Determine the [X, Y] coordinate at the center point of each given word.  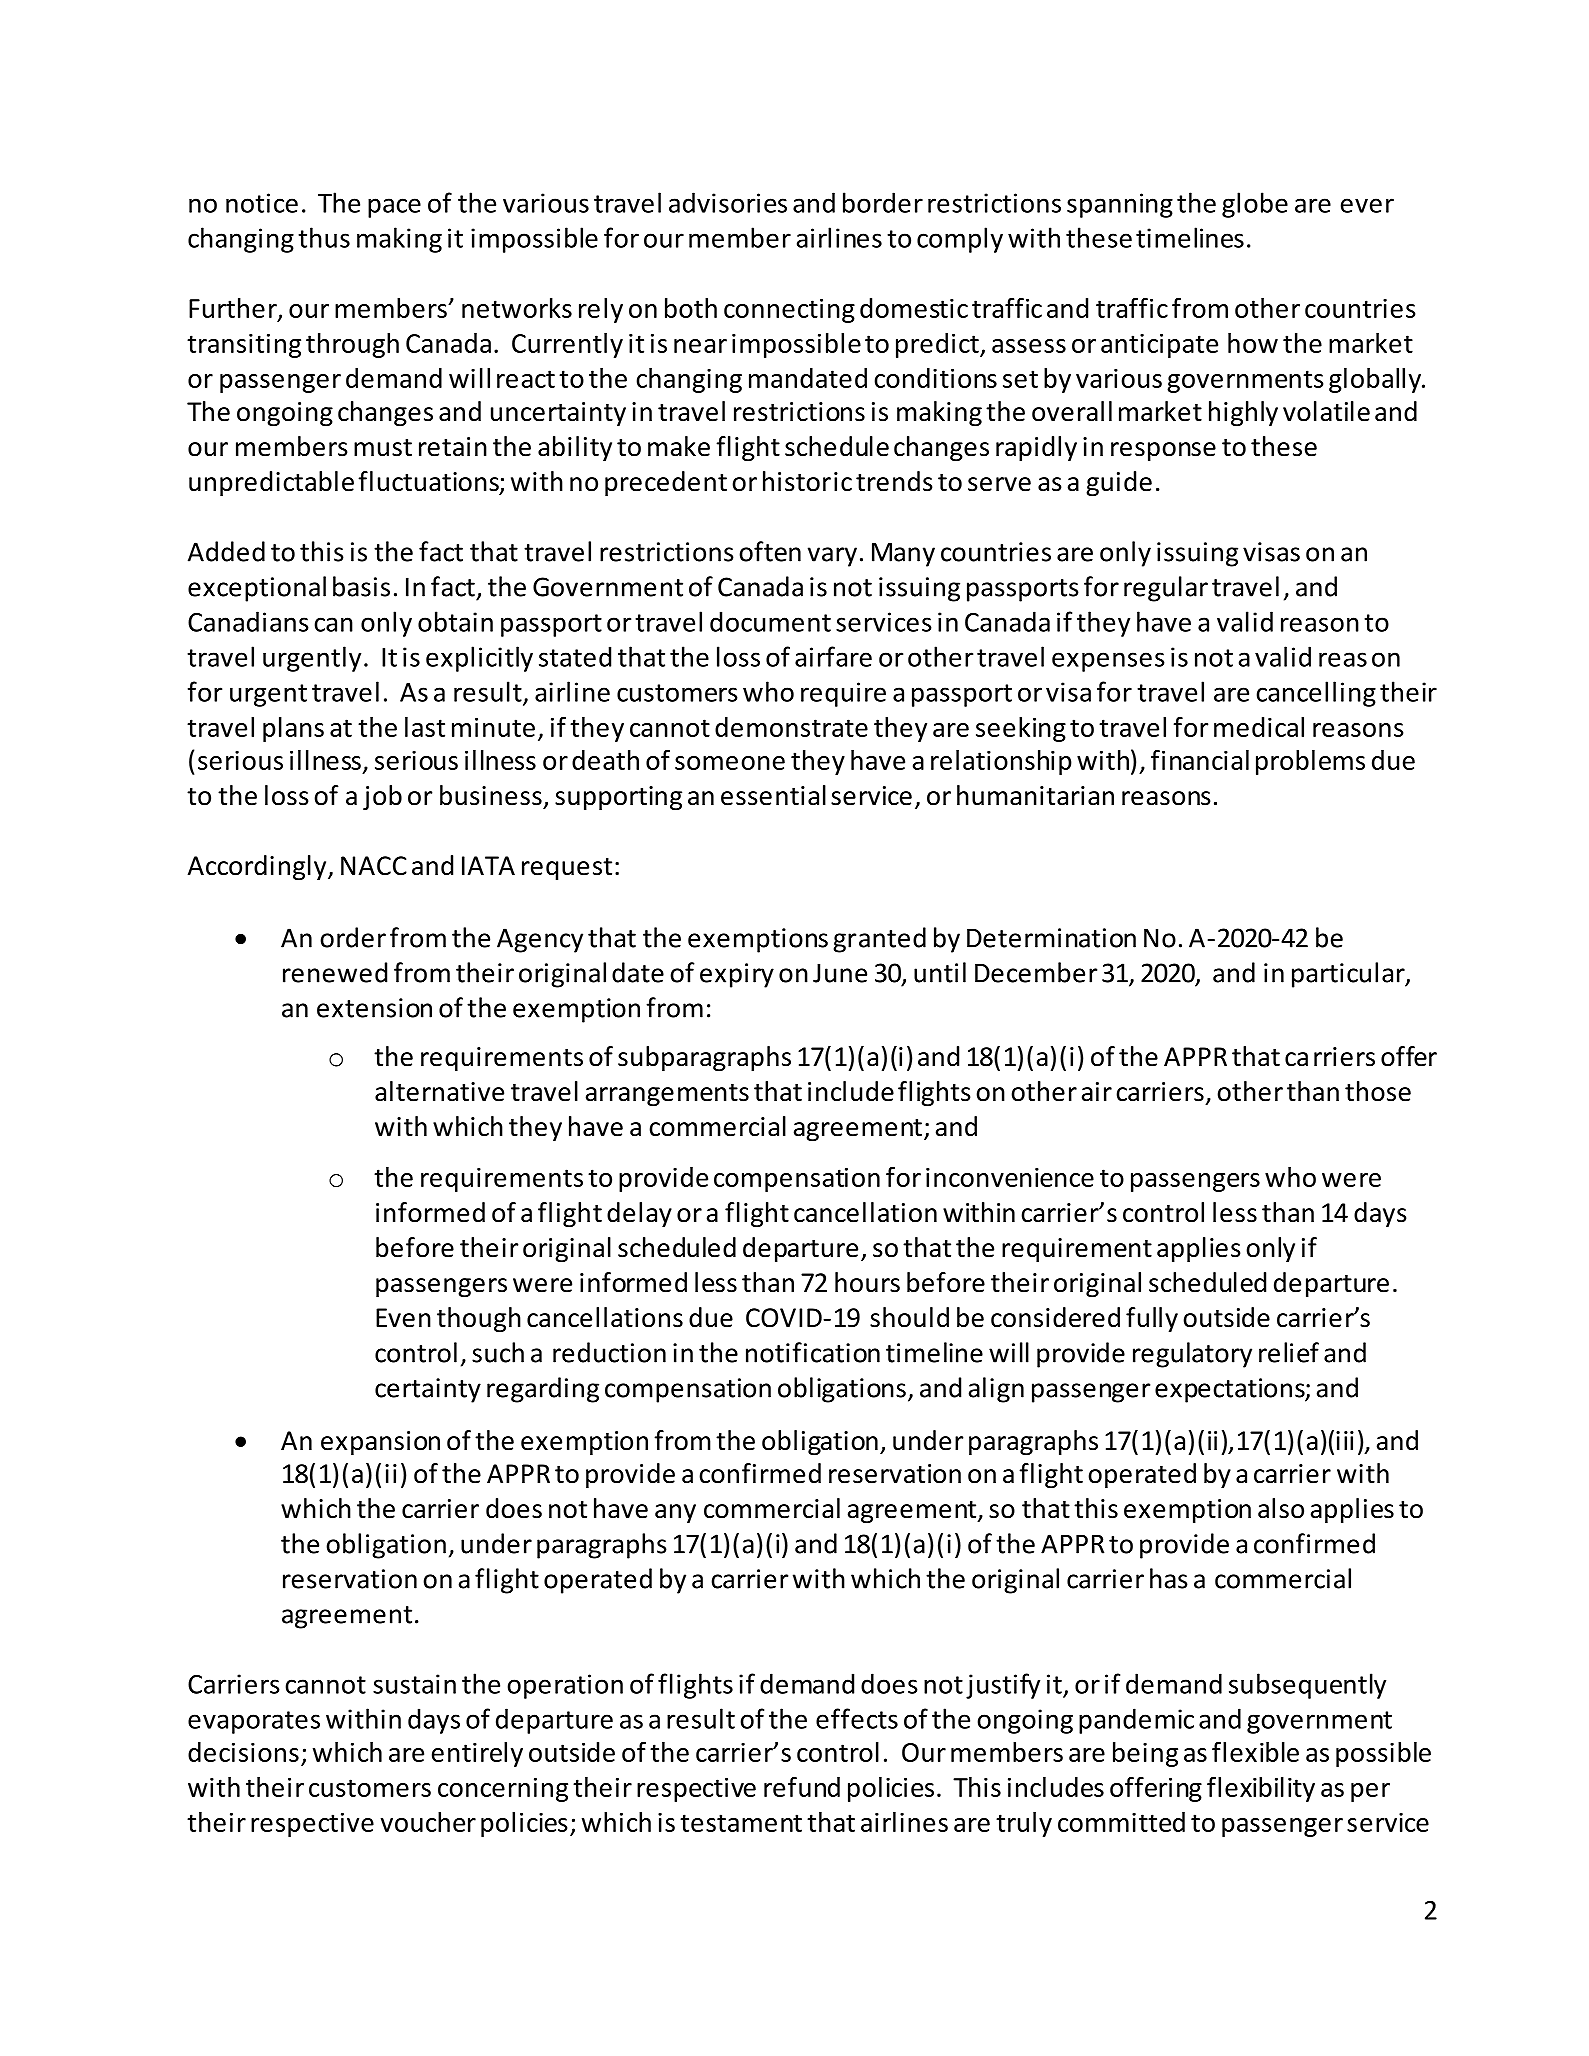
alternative [439, 1091]
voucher [428, 1822]
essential [773, 795]
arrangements [667, 1095]
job [382, 797]
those [1378, 1091]
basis [361, 586]
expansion [380, 1443]
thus [324, 237]
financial [1200, 759]
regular [1166, 589]
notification [813, 1352]
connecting [789, 311]
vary [832, 557]
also [1281, 1508]
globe [1255, 205]
